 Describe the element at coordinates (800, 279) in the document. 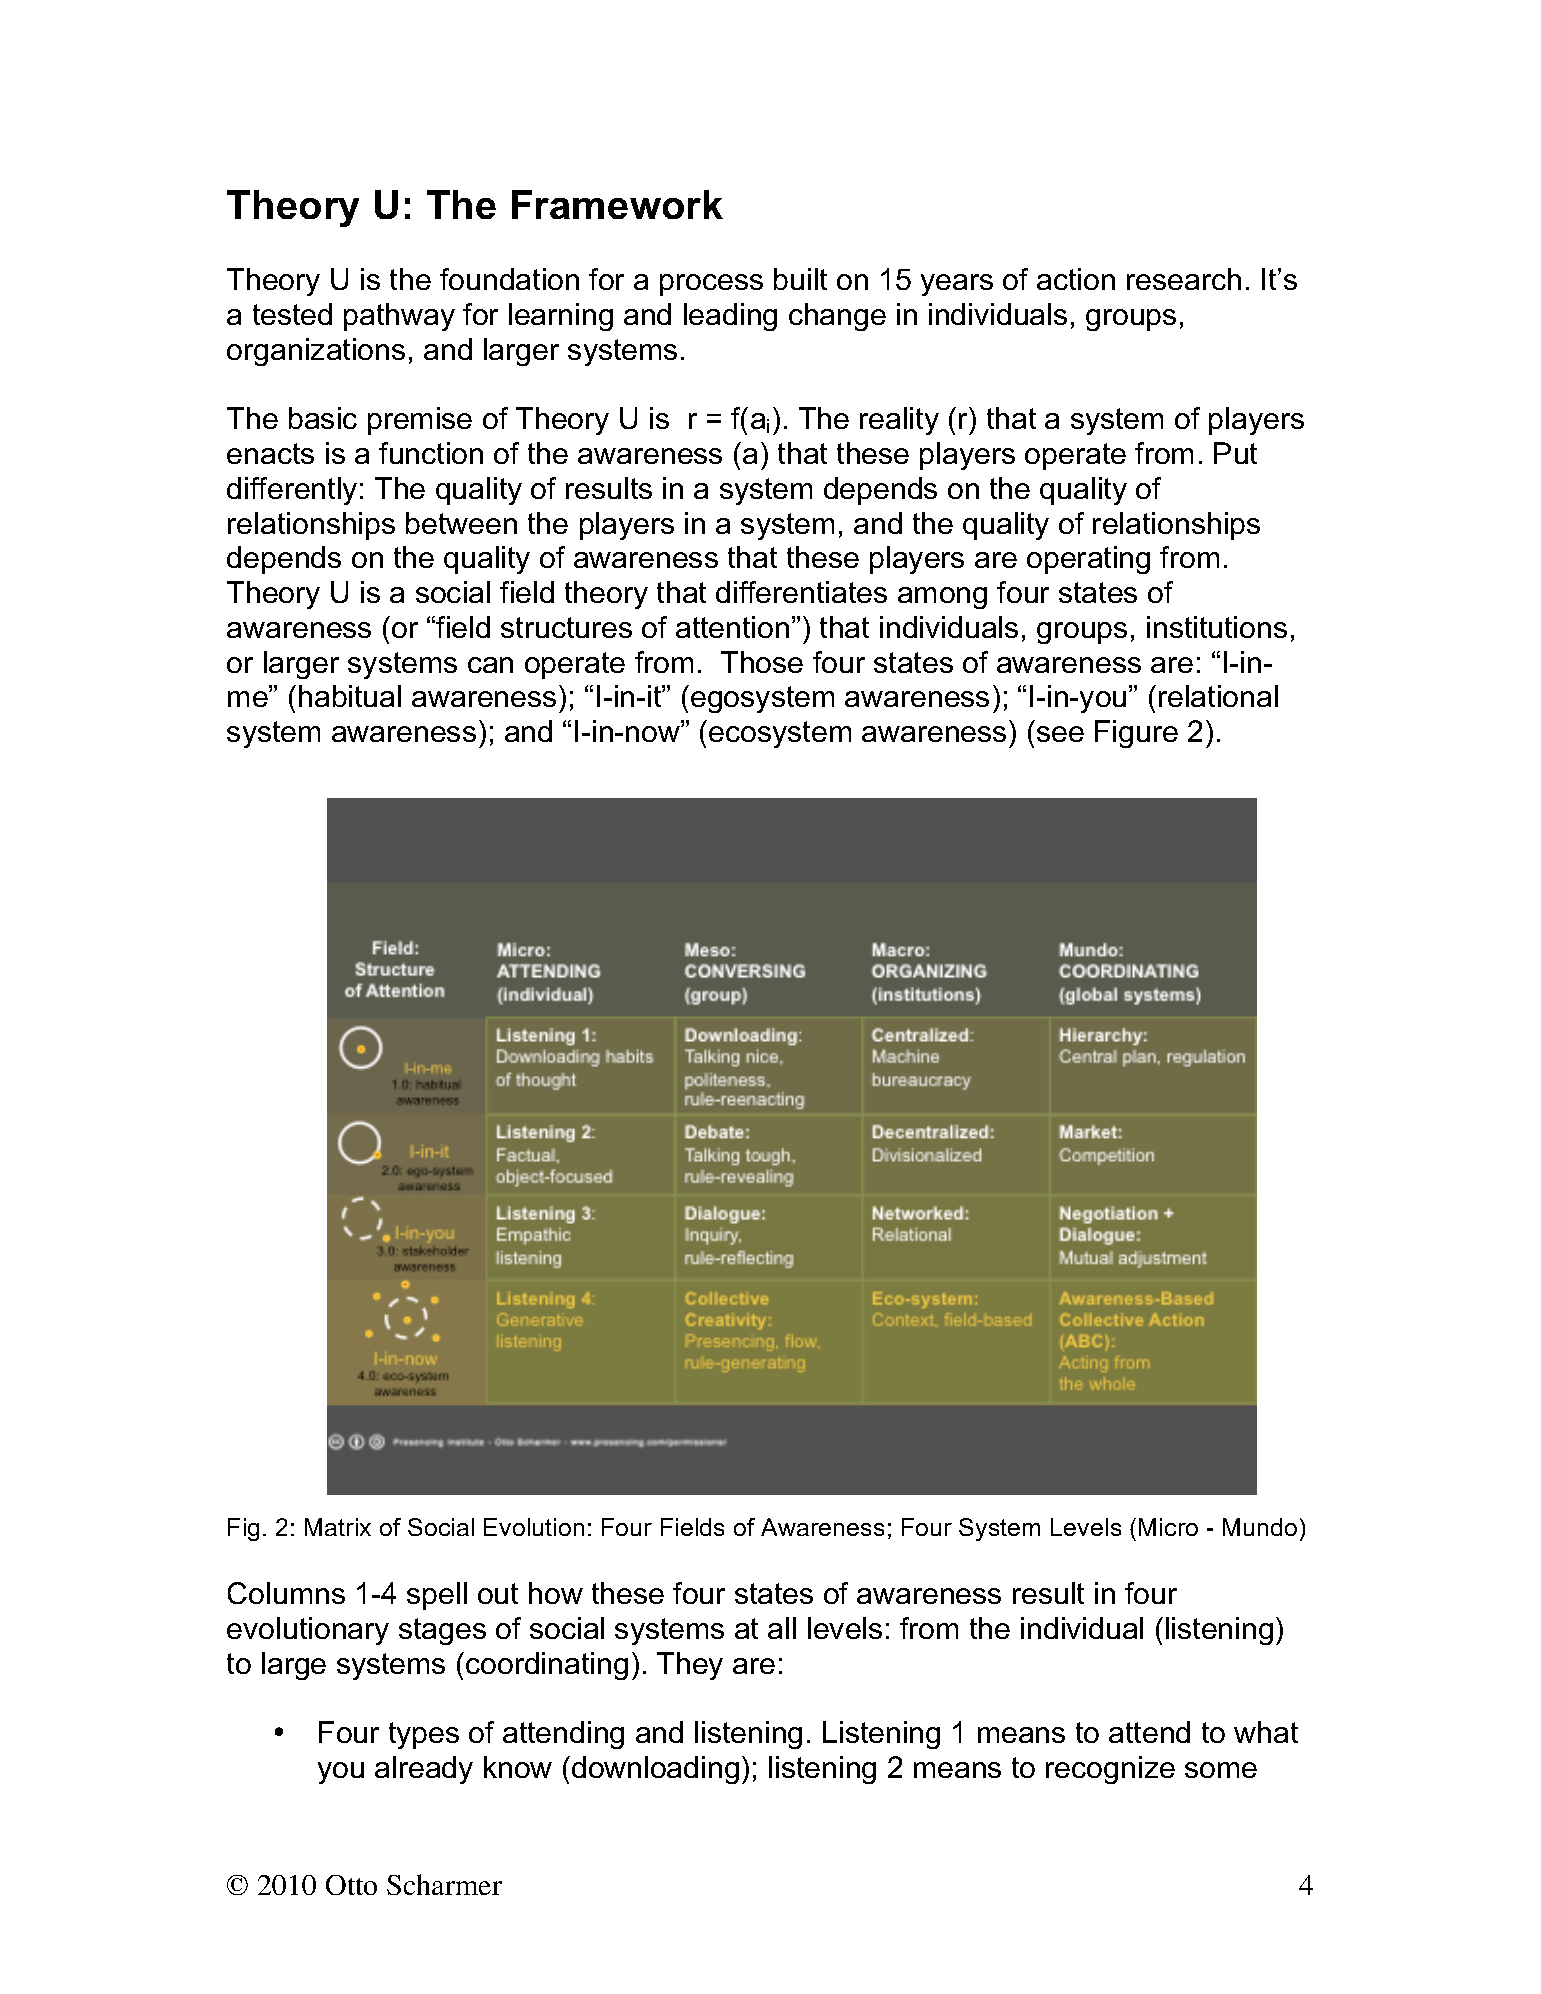

I see `built` at that location.
